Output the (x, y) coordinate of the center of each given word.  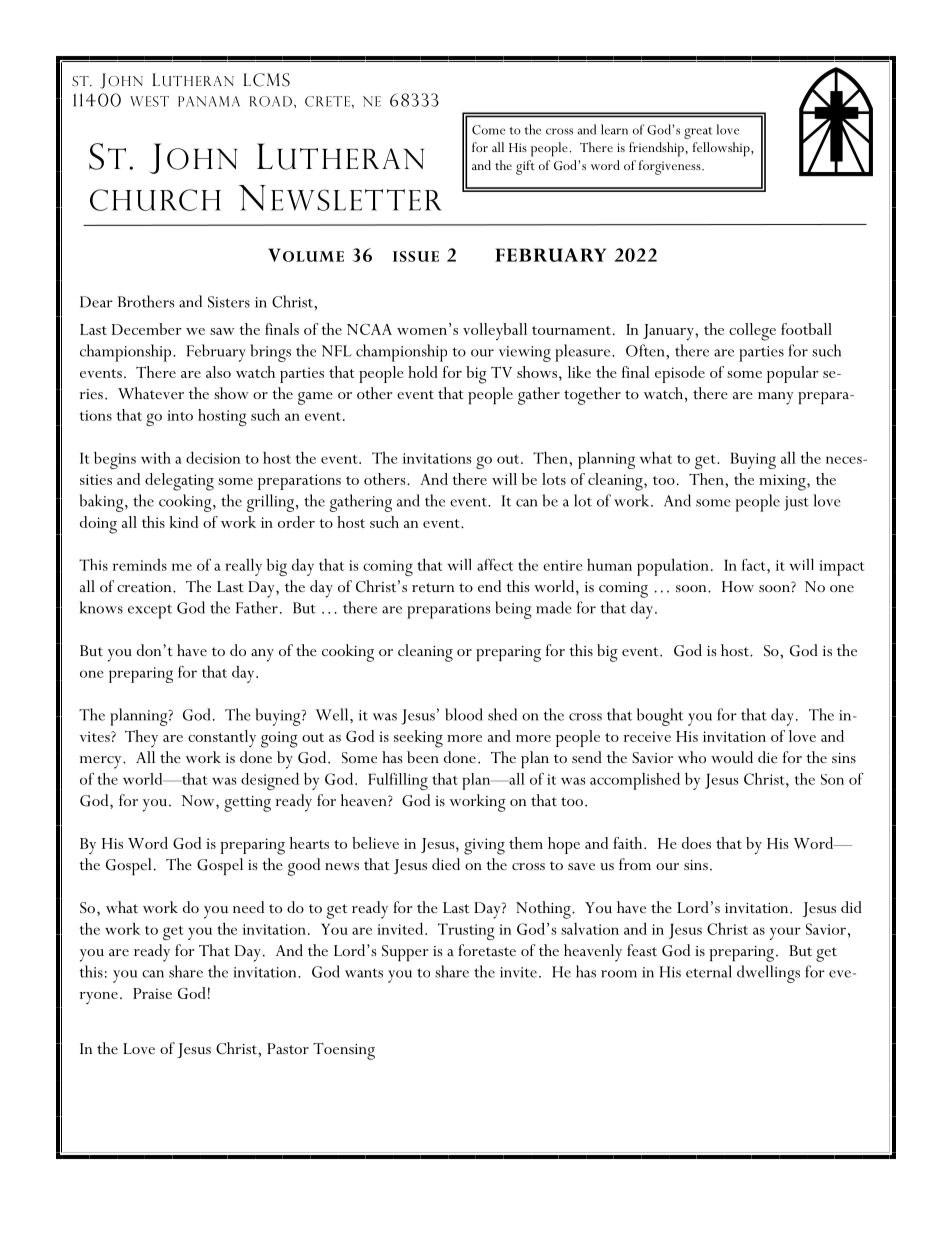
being (513, 610)
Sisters (229, 302)
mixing (783, 482)
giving (484, 846)
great (698, 133)
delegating (179, 482)
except (150, 611)
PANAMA (209, 101)
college (752, 332)
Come (488, 130)
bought (660, 717)
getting (247, 804)
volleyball (495, 331)
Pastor (288, 1048)
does (696, 843)
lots (554, 479)
